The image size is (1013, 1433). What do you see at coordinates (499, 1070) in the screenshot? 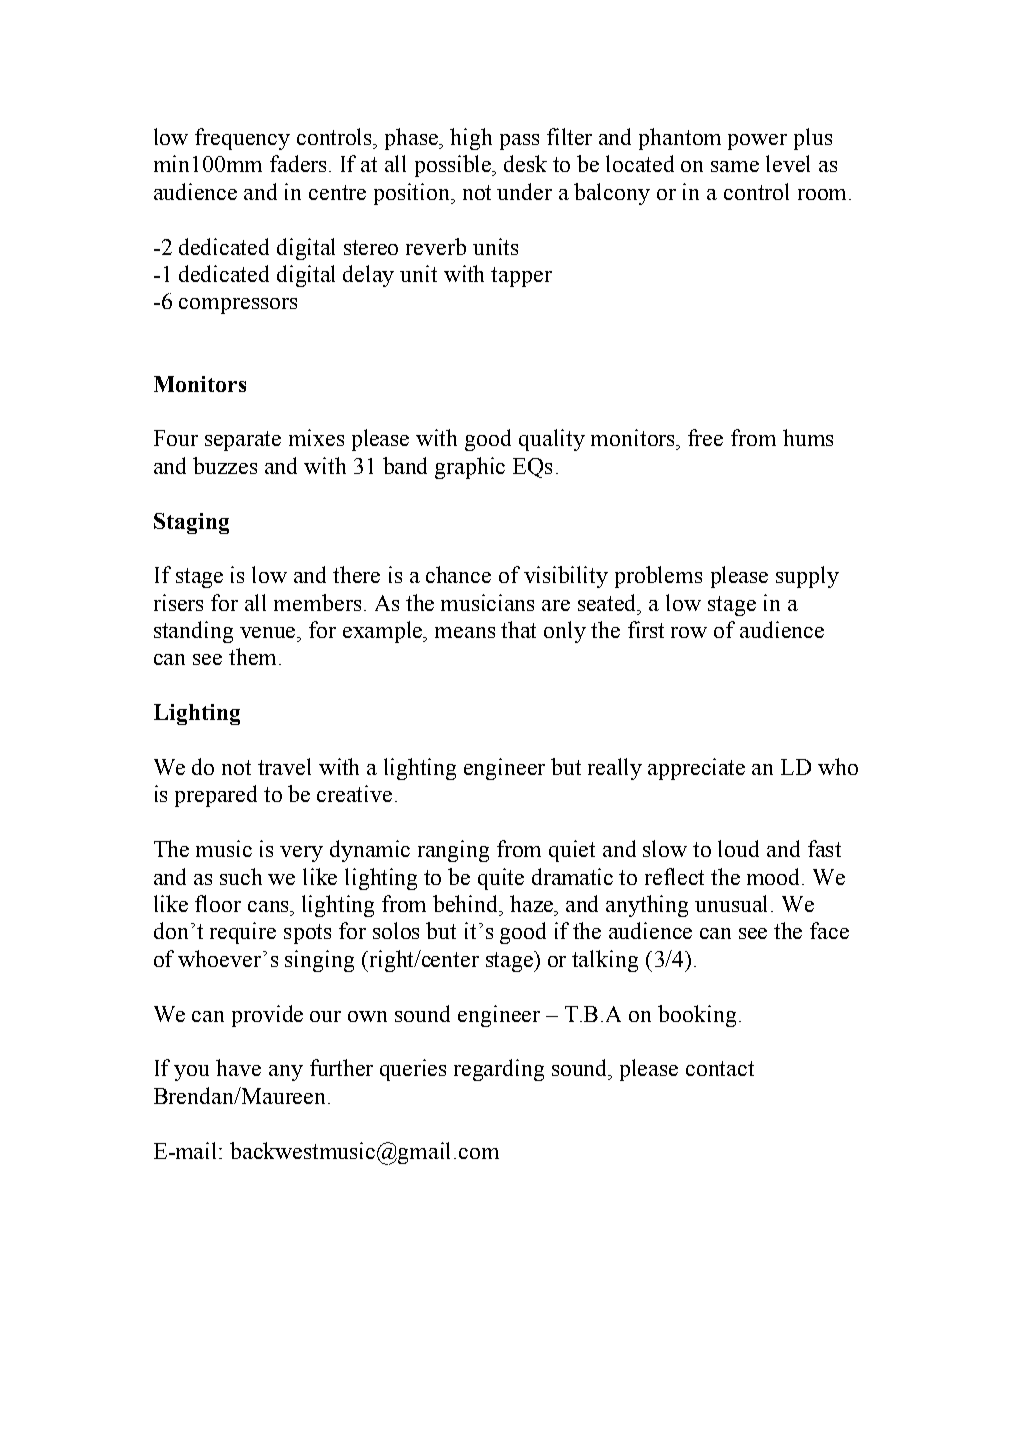
I see `regarding` at bounding box center [499, 1070].
